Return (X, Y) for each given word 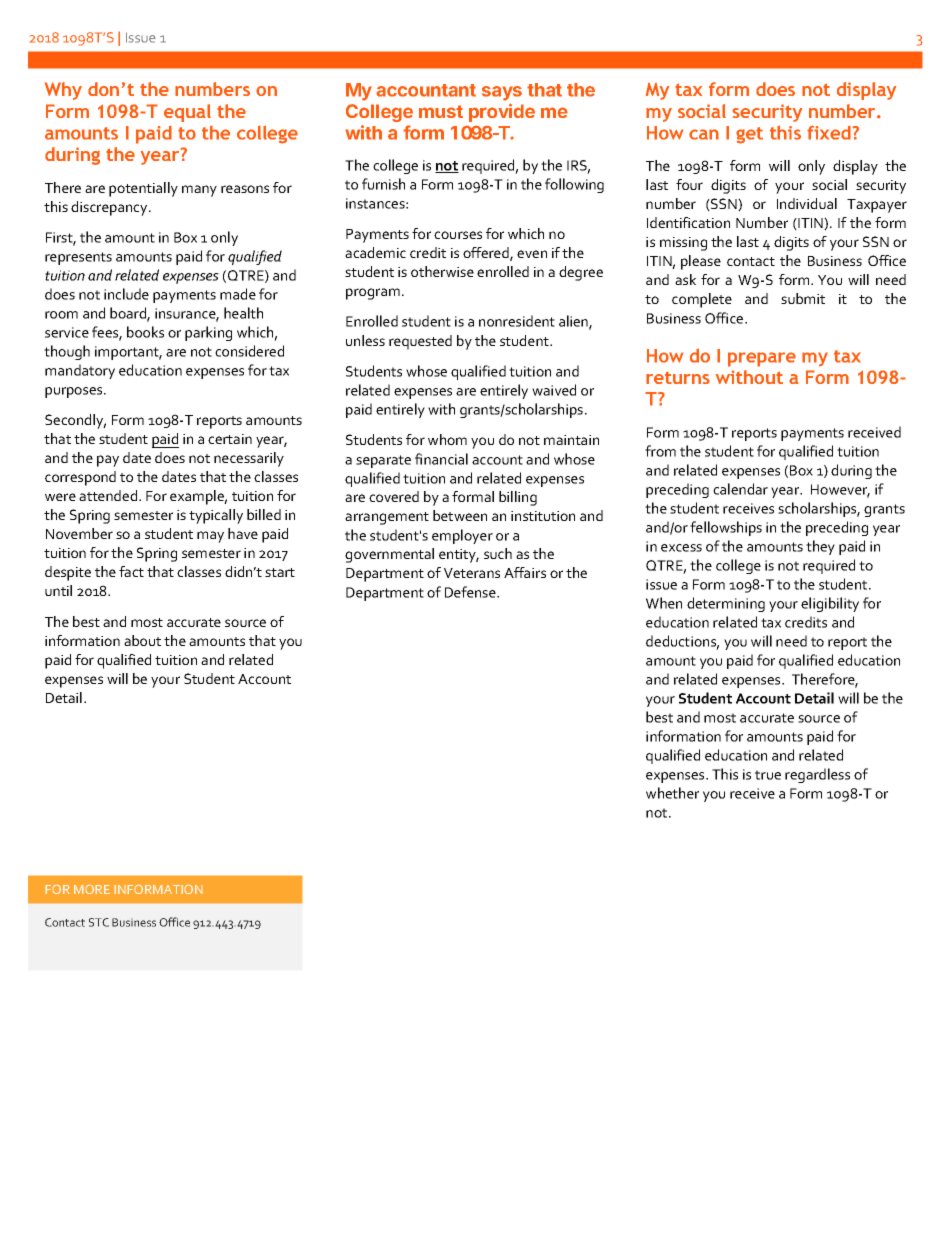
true (768, 775)
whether (672, 793)
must (441, 111)
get (749, 135)
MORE (92, 889)
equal (187, 113)
